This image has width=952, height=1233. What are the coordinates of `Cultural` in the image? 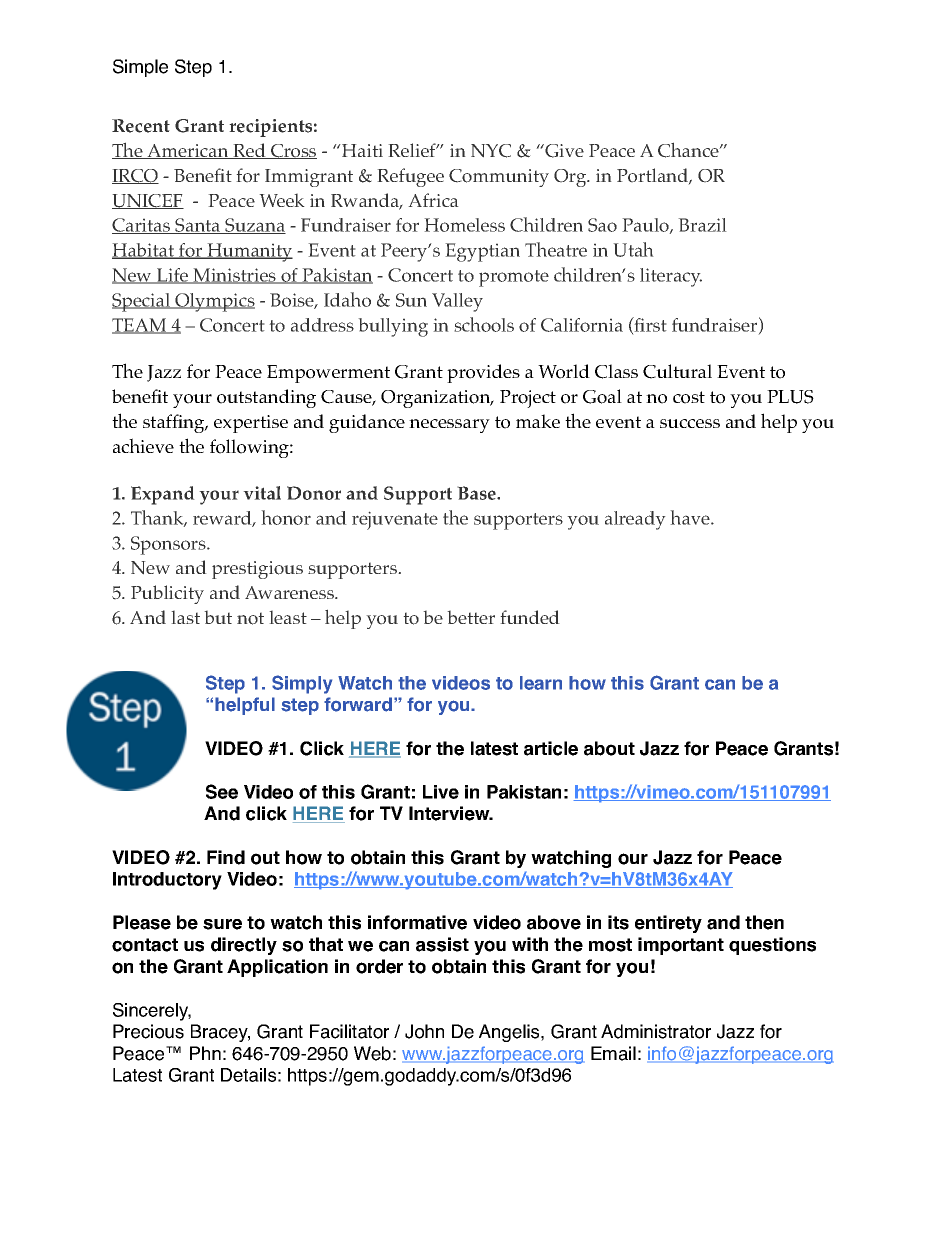 It's located at (677, 371).
